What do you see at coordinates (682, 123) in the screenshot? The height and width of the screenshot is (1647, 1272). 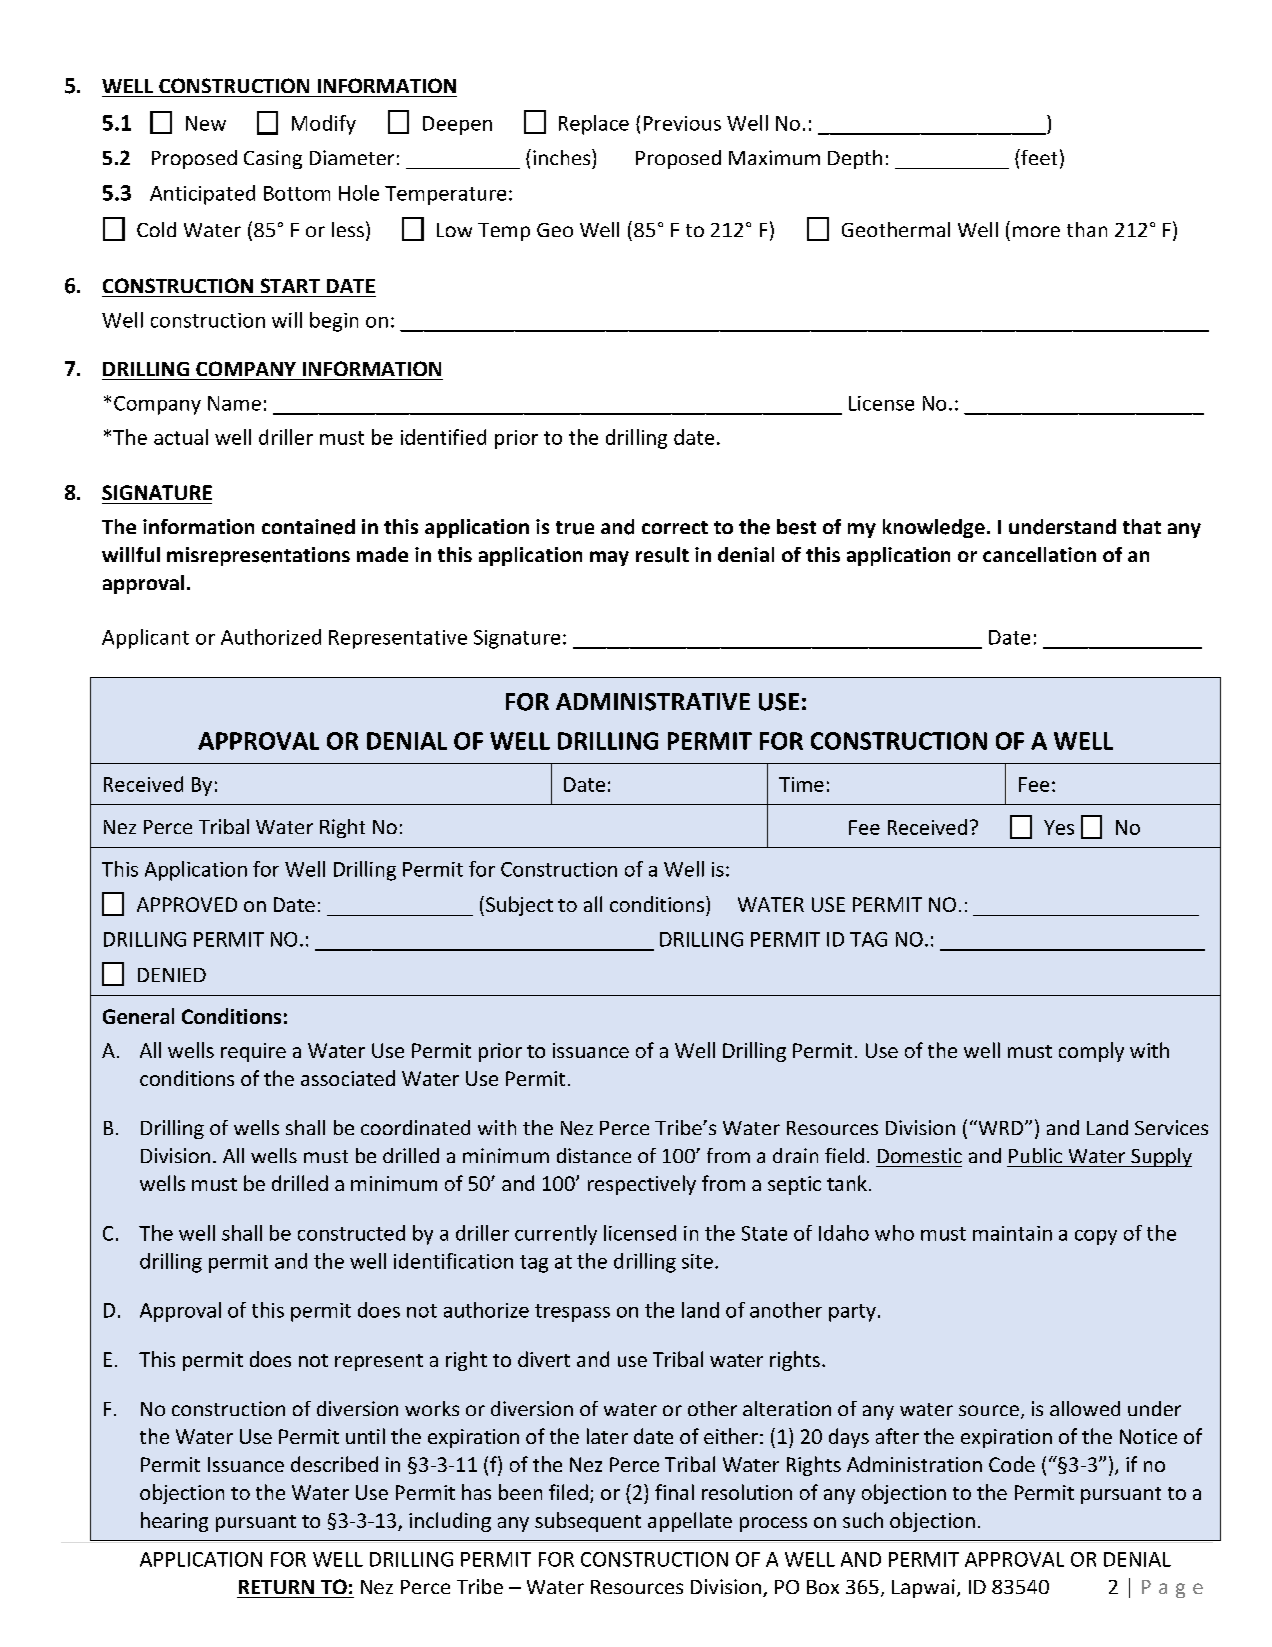 I see `Previous` at bounding box center [682, 123].
